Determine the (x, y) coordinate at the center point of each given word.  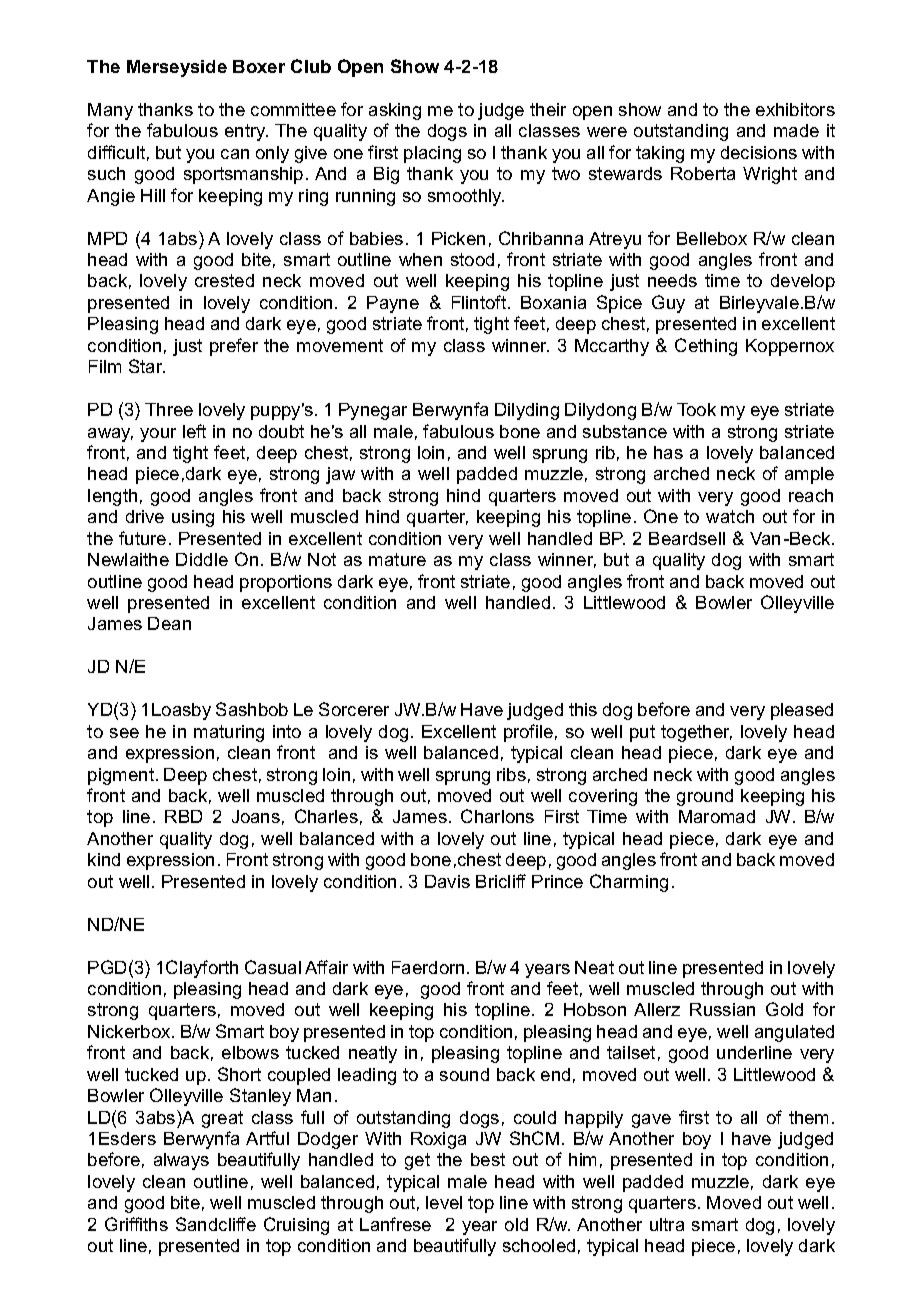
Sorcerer (354, 709)
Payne (393, 304)
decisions (759, 152)
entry (246, 132)
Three (169, 409)
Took (696, 409)
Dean (169, 623)
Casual (273, 967)
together (696, 733)
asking (395, 111)
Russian (722, 1009)
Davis (447, 881)
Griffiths (136, 1224)
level (444, 1202)
